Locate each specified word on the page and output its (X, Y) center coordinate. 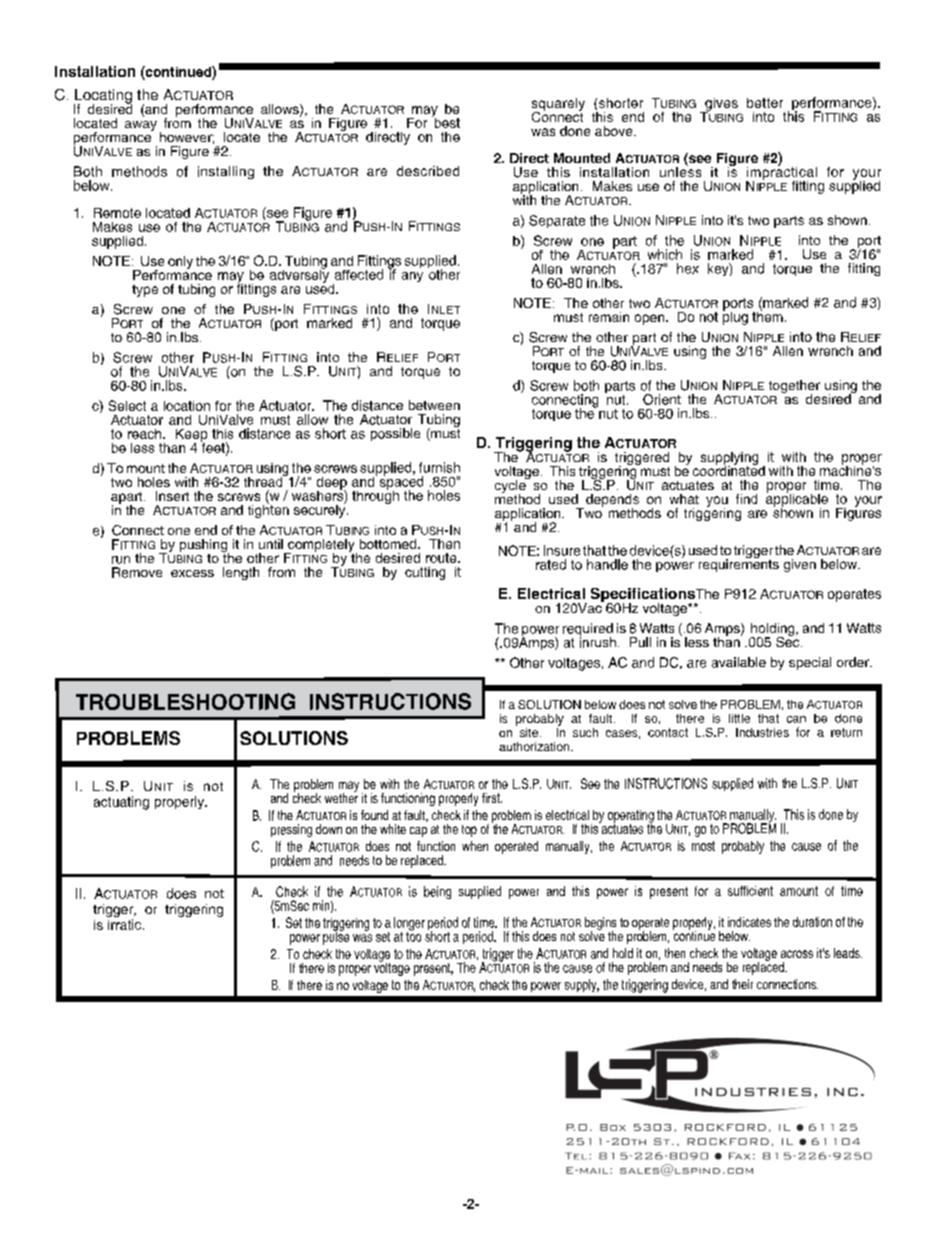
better (765, 103)
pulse (336, 937)
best (446, 121)
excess (192, 573)
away (141, 126)
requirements (739, 564)
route (442, 558)
